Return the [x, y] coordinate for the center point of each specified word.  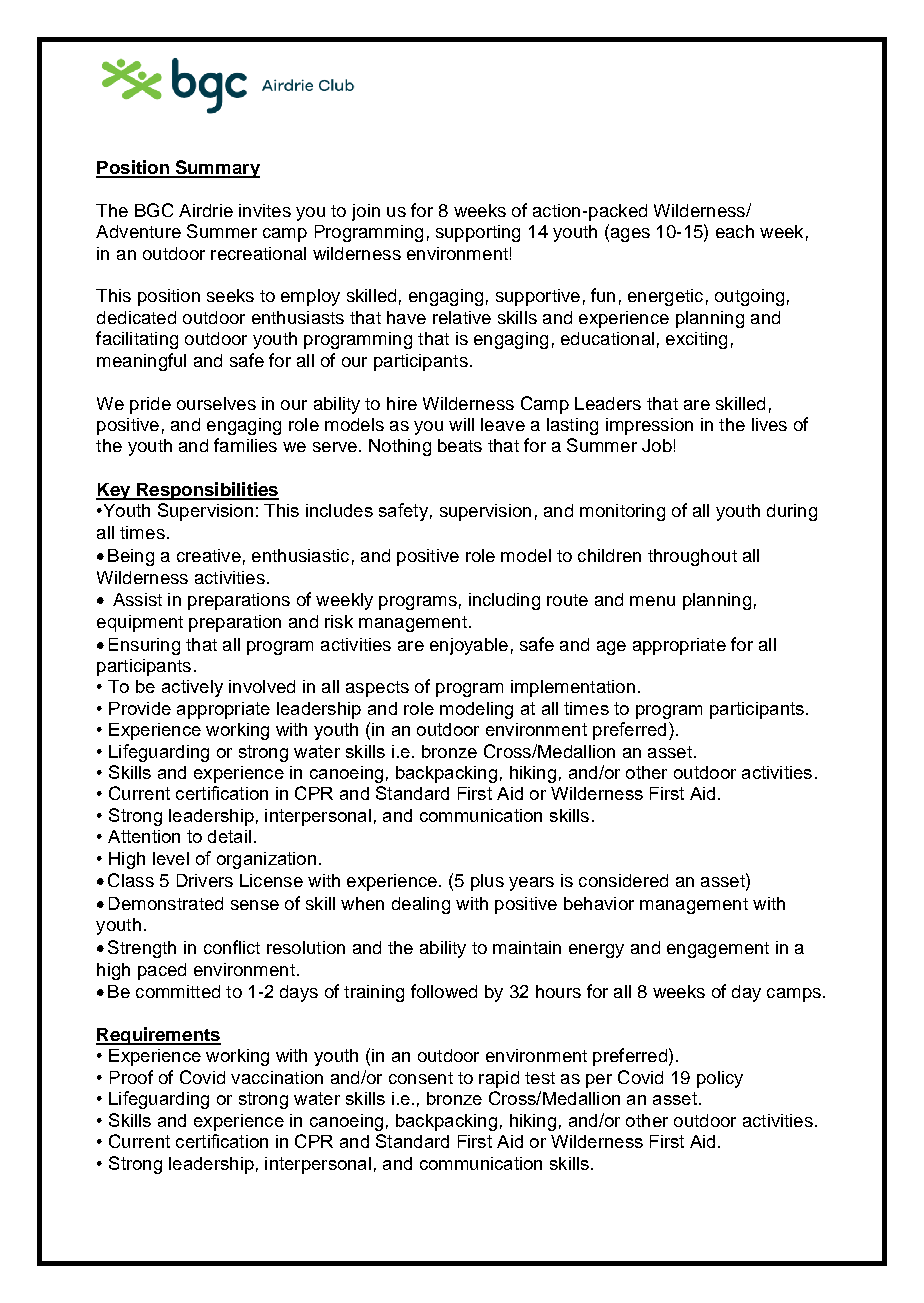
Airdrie [206, 210]
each [735, 231]
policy [720, 1079]
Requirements [158, 1036]
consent [421, 1078]
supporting [478, 233]
